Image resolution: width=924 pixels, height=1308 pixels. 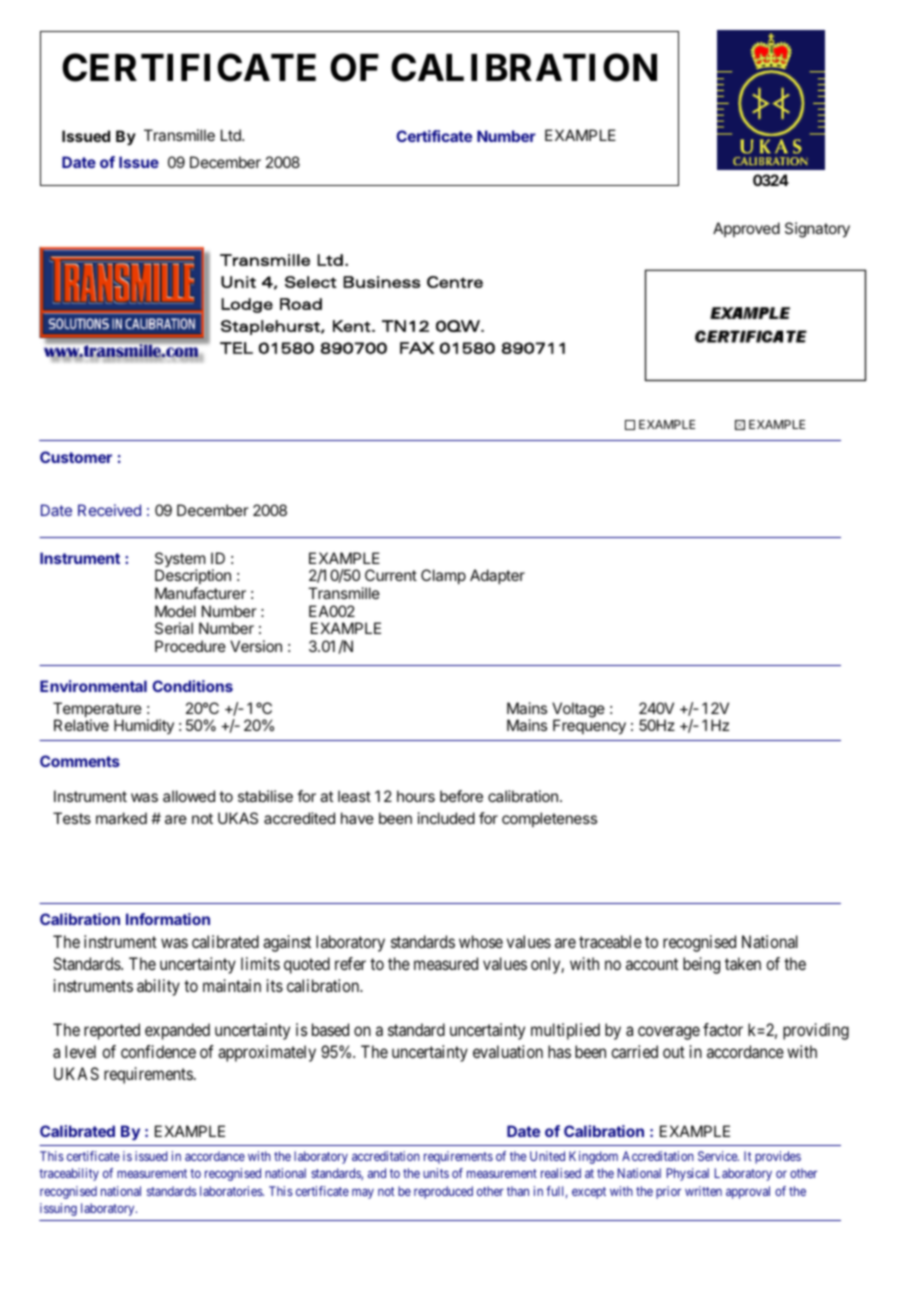 I want to click on laboratories, so click(x=232, y=1191).
